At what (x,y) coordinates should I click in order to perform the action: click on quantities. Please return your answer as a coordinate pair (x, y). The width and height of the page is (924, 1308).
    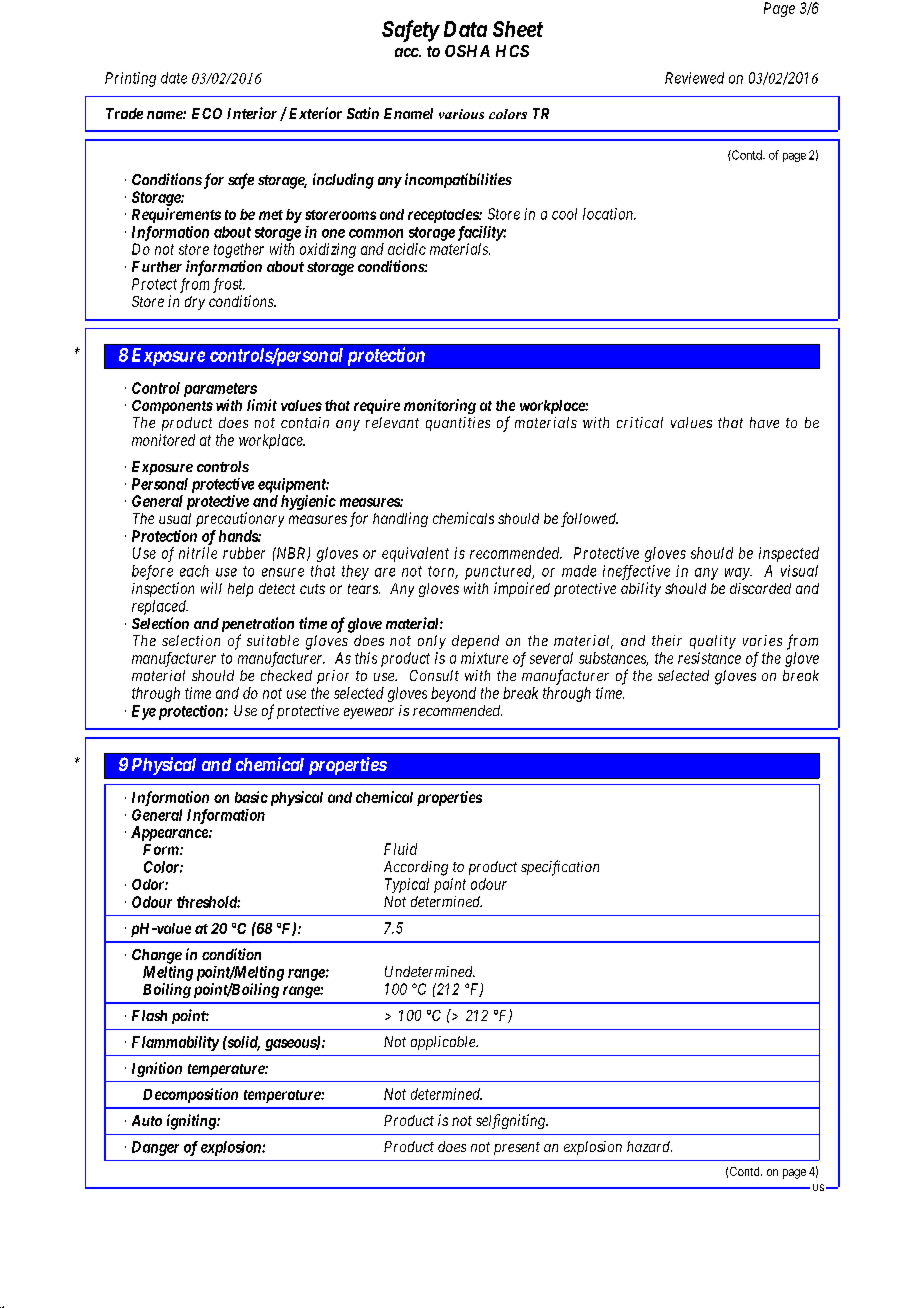
    Looking at the image, I should click on (458, 424).
